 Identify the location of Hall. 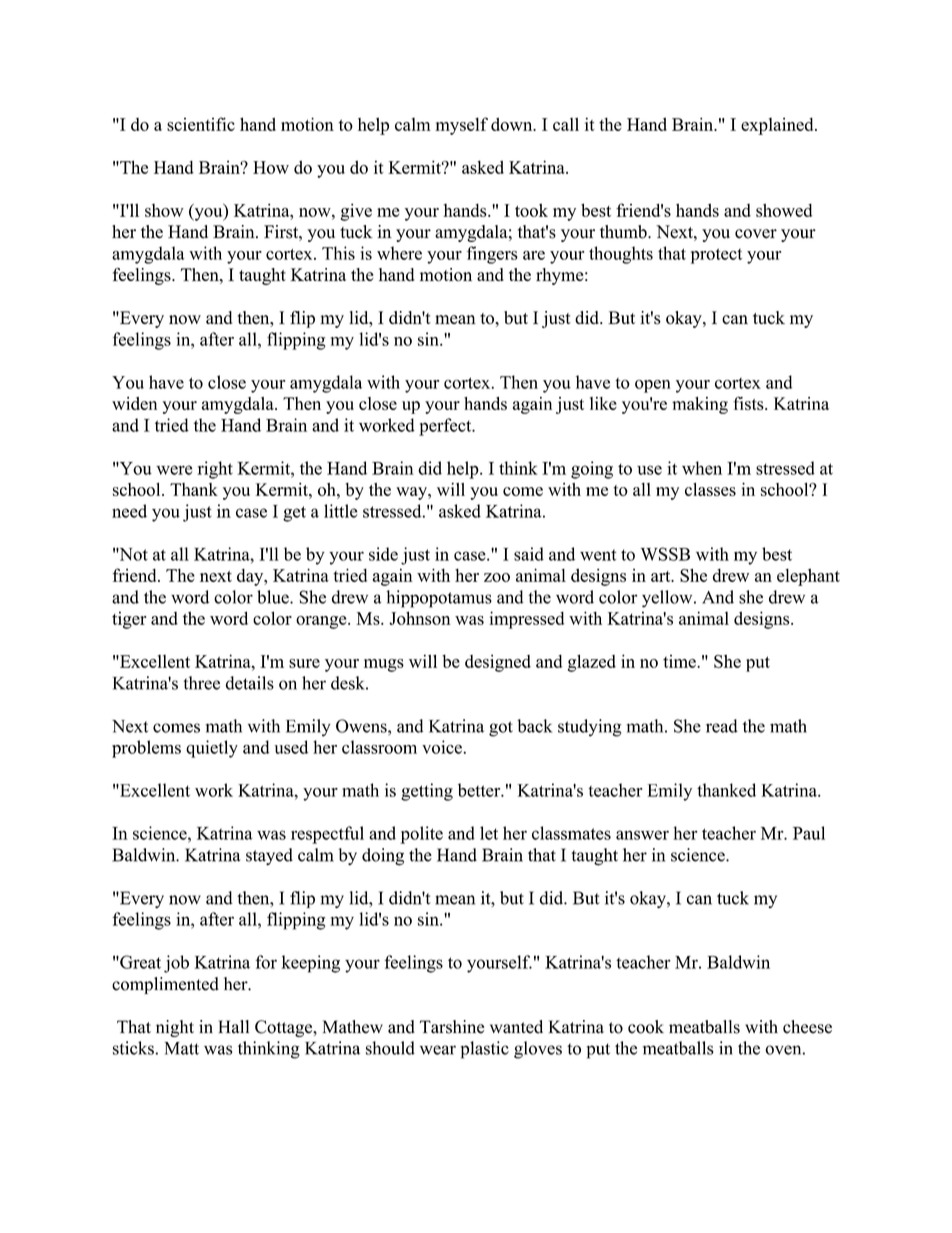
(233, 1026).
